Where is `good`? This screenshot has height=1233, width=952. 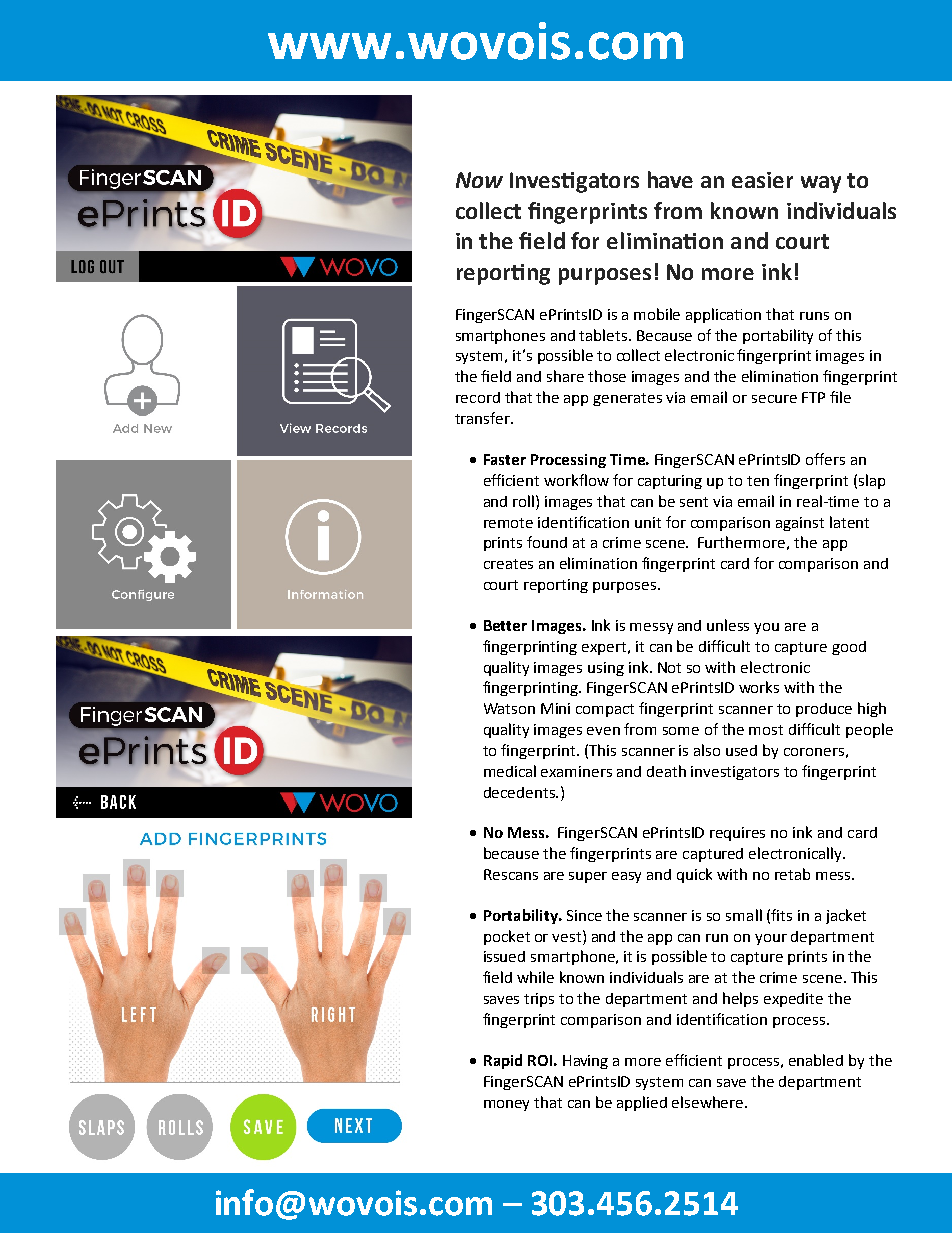
good is located at coordinates (849, 648).
